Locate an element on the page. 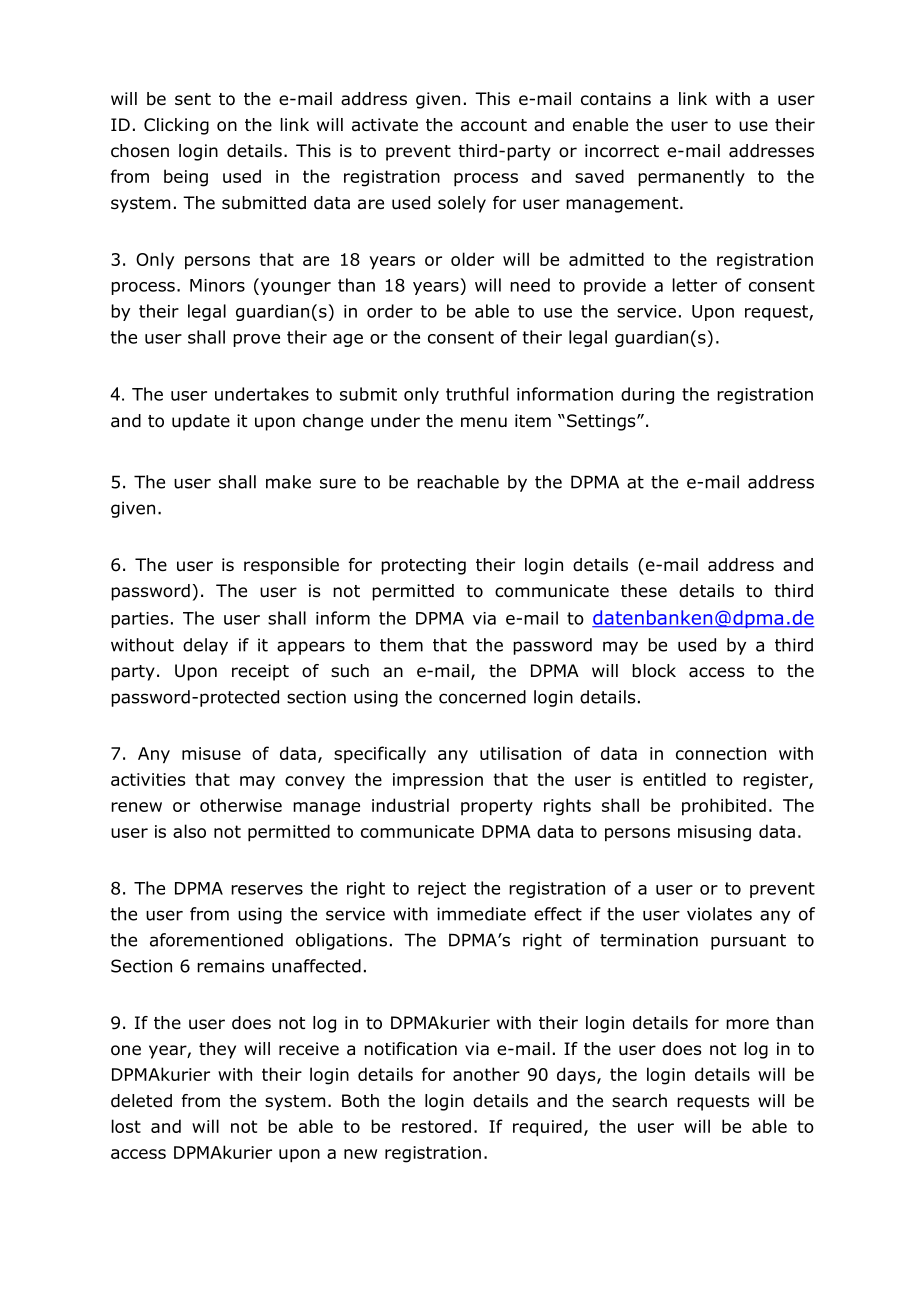  truthful is located at coordinates (477, 394).
